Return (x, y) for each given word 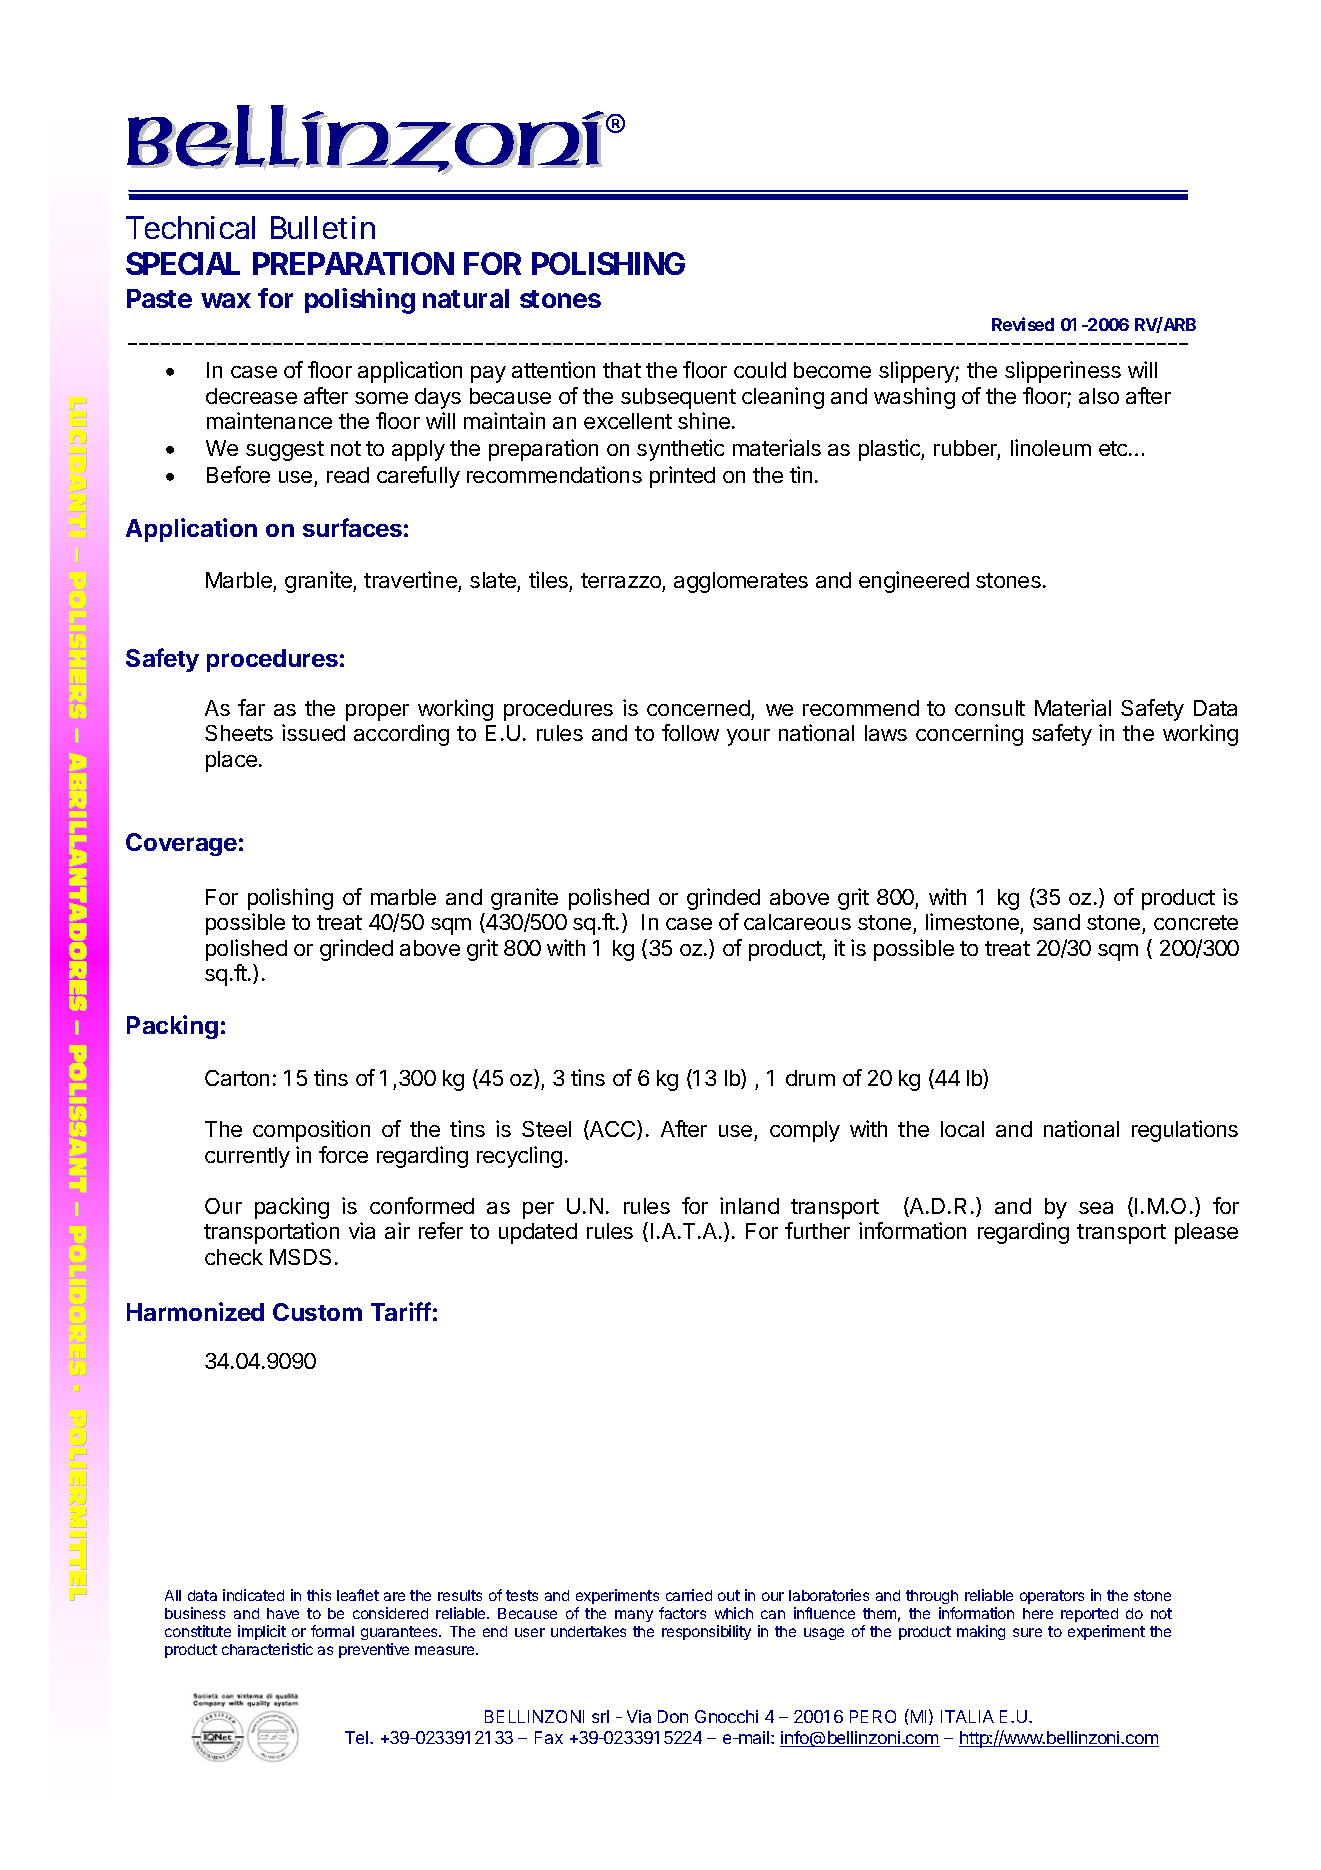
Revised (1023, 324)
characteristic (267, 1649)
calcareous (797, 922)
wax (226, 300)
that (622, 370)
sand (1056, 922)
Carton (237, 1078)
